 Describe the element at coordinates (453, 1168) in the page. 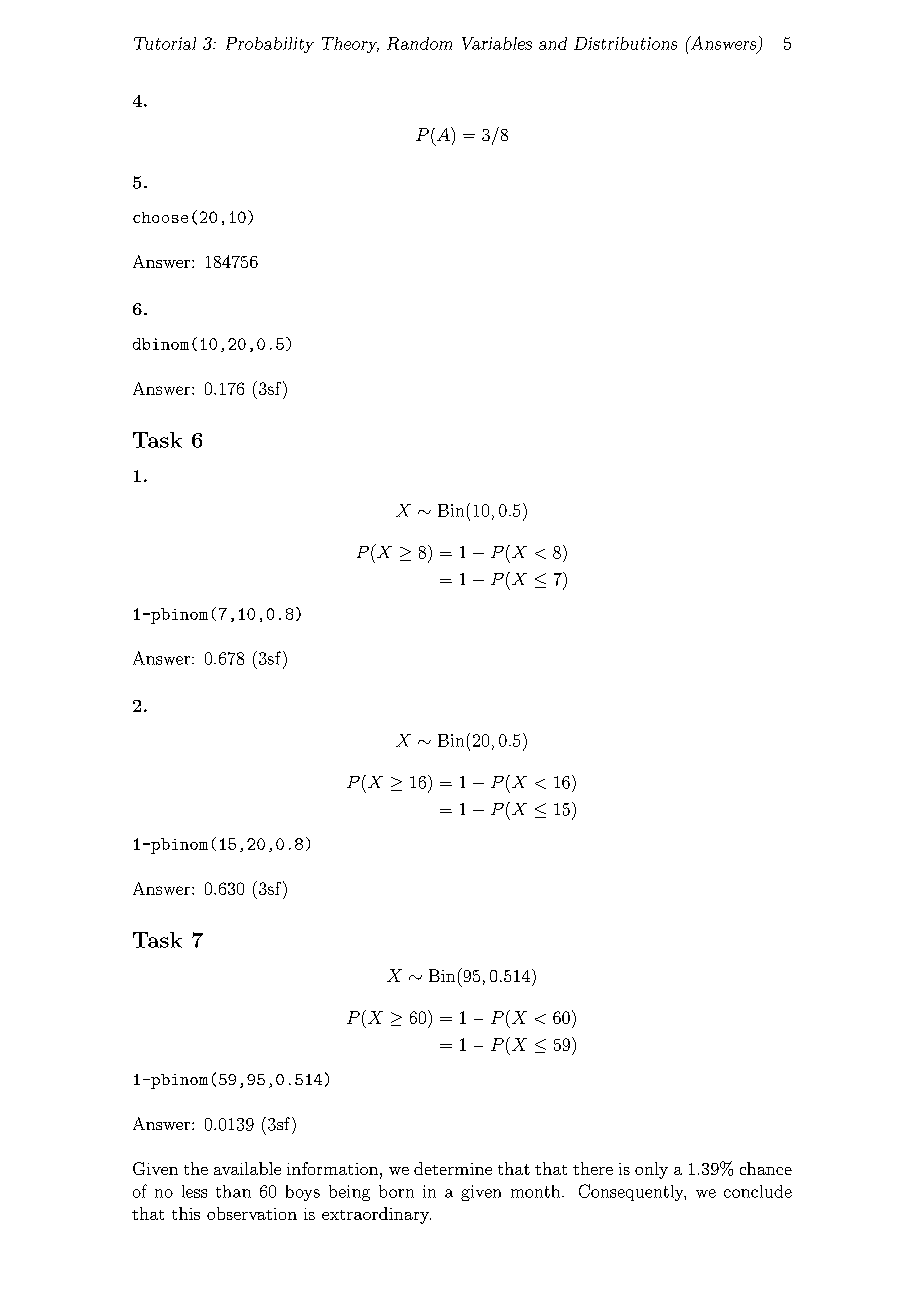

I see `determine` at that location.
